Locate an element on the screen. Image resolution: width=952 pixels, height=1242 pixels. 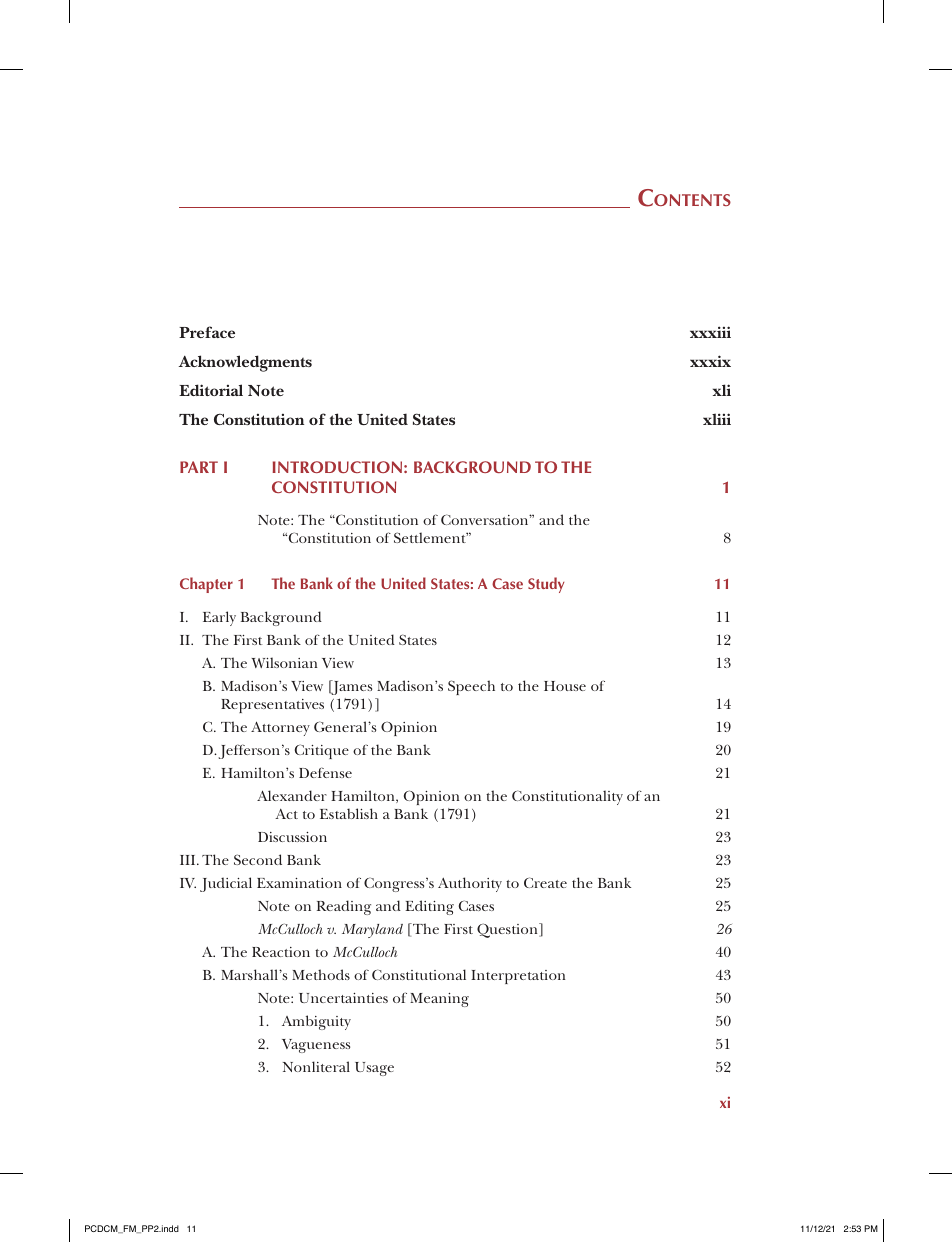
Acknowledgments is located at coordinates (245, 363).
